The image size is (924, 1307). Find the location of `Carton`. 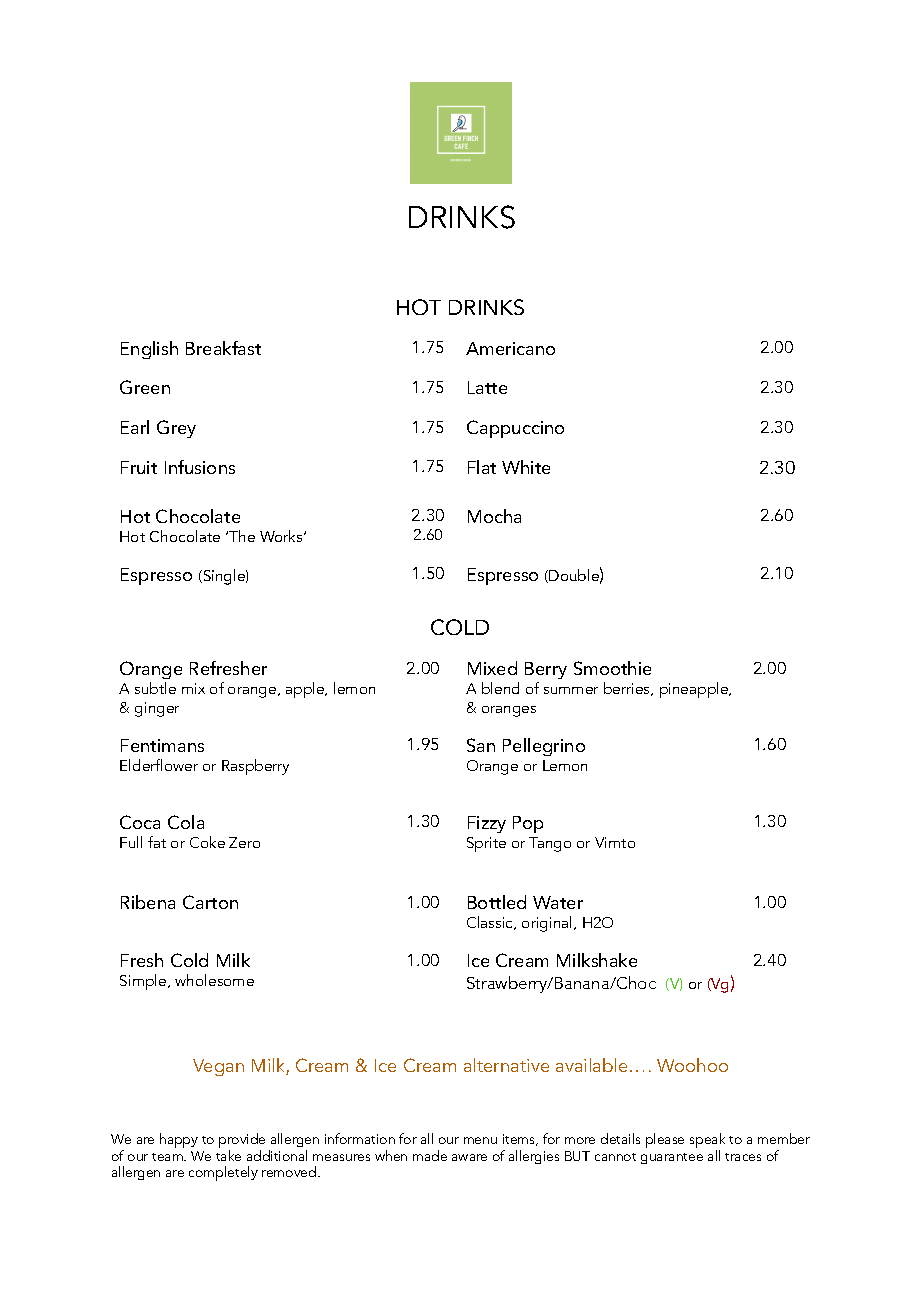

Carton is located at coordinates (210, 902).
